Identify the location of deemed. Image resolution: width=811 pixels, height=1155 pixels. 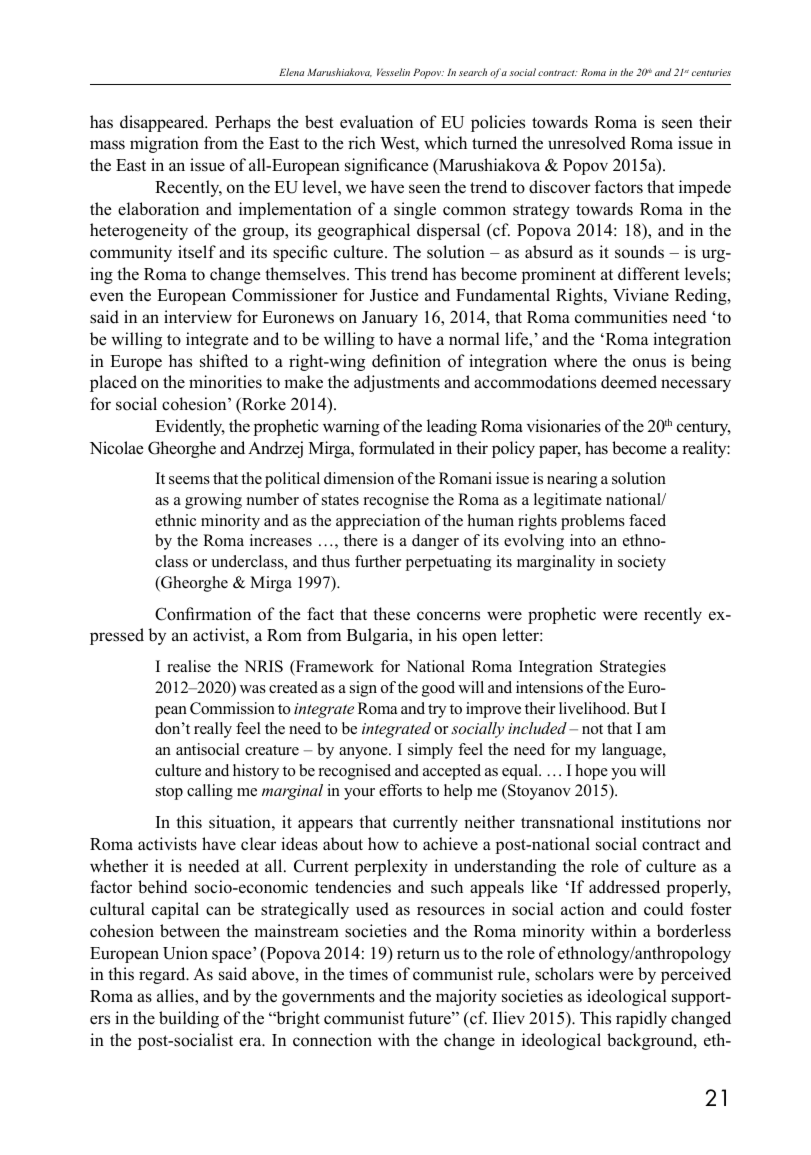
(629, 382).
